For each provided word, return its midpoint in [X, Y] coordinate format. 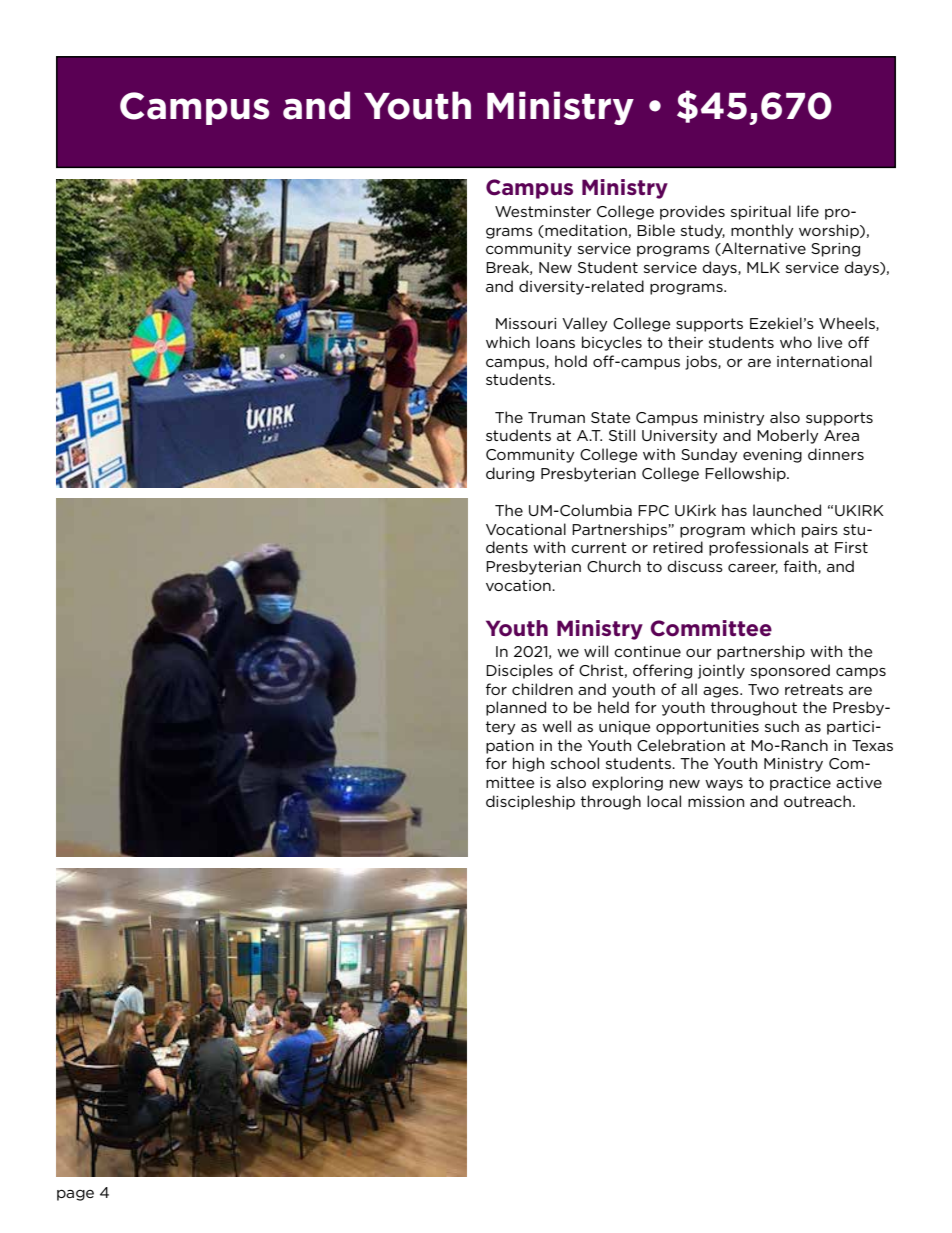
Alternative [763, 249]
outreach [817, 801]
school [575, 763]
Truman [556, 417]
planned [516, 708]
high [528, 764]
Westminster [543, 211]
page [75, 1195]
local [664, 801]
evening [772, 456]
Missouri [526, 323]
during [510, 474]
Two [763, 689]
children [542, 689]
